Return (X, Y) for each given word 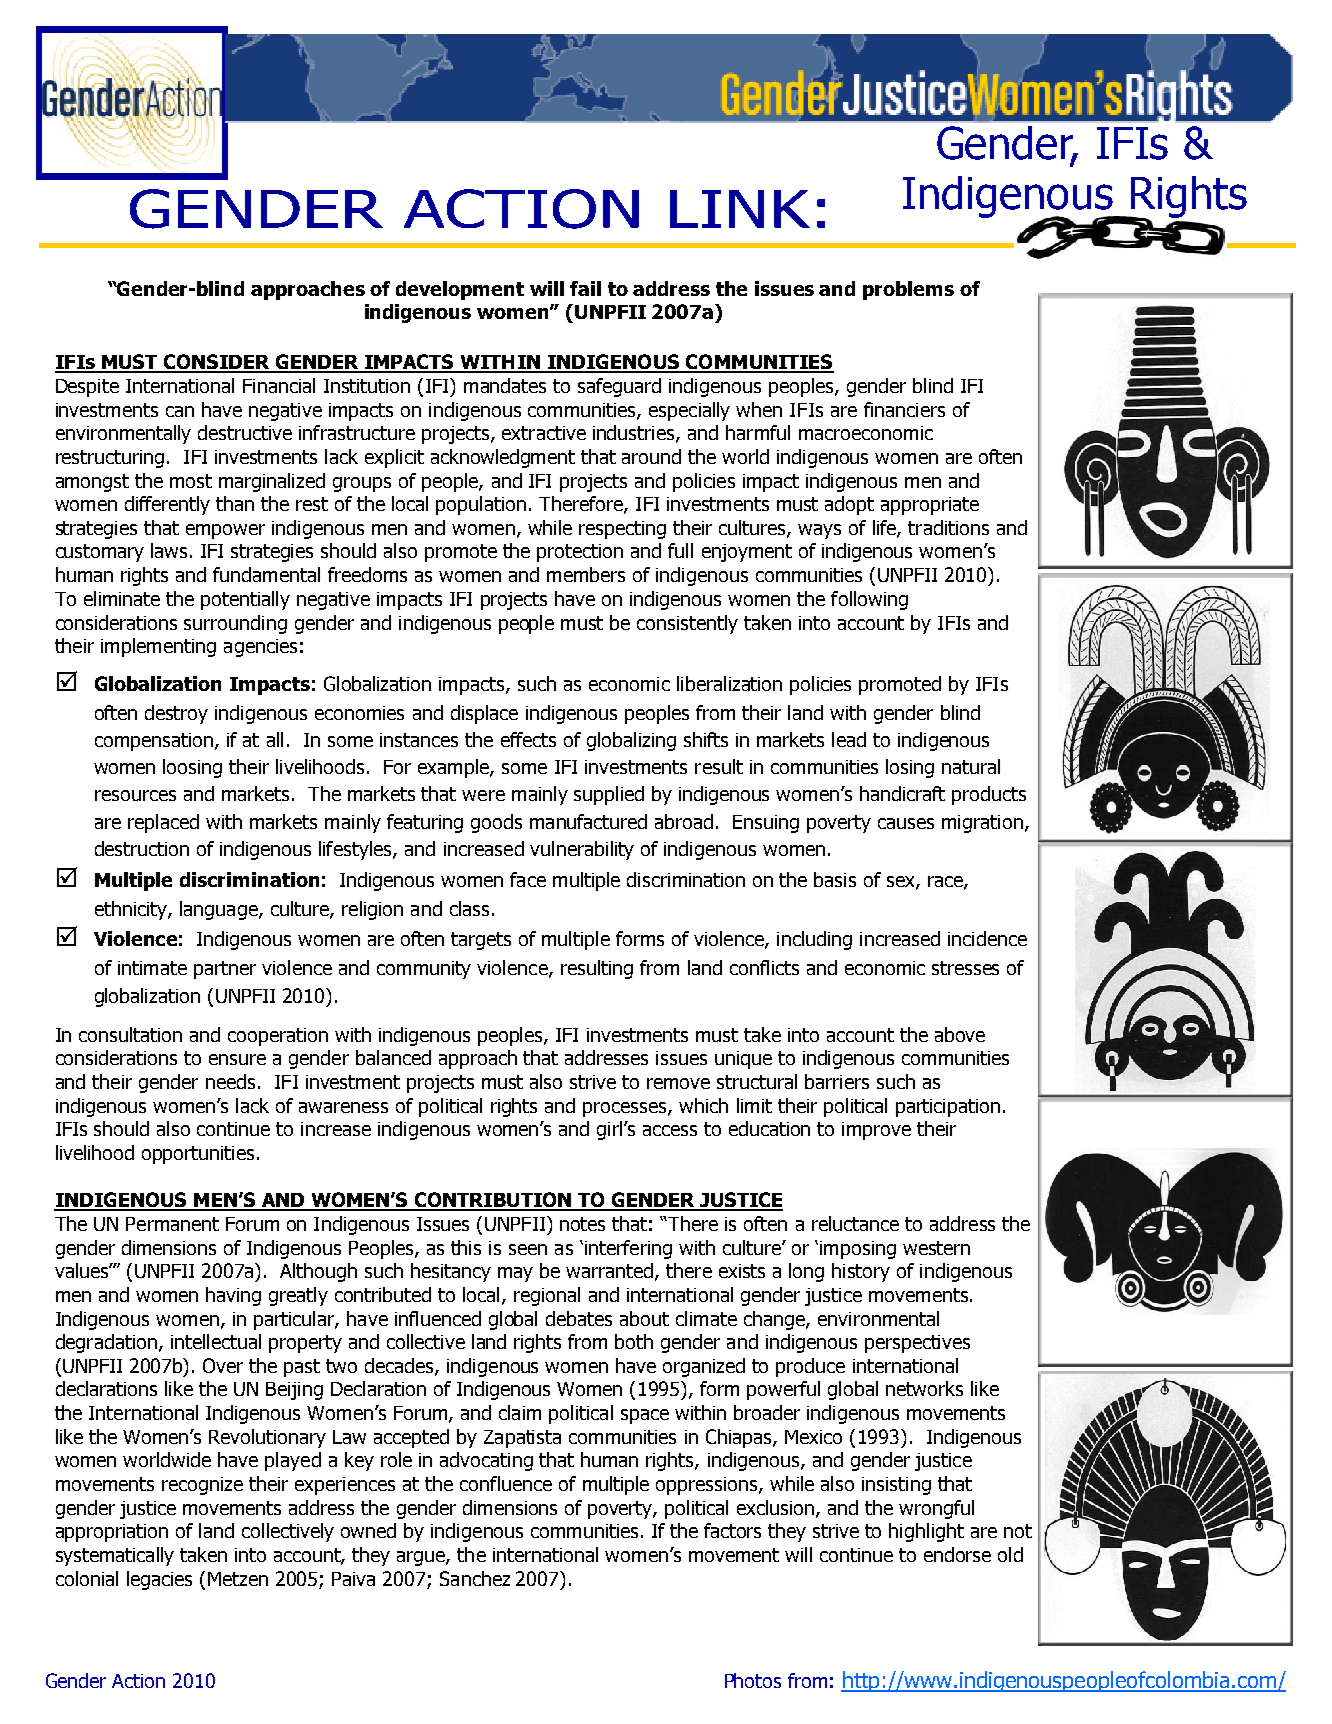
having (233, 1296)
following (869, 600)
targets (481, 941)
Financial (279, 385)
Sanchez (475, 1578)
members (586, 574)
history (861, 1272)
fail (585, 288)
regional (547, 1296)
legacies (159, 1580)
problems (908, 290)
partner (225, 970)
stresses (965, 968)
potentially (245, 600)
